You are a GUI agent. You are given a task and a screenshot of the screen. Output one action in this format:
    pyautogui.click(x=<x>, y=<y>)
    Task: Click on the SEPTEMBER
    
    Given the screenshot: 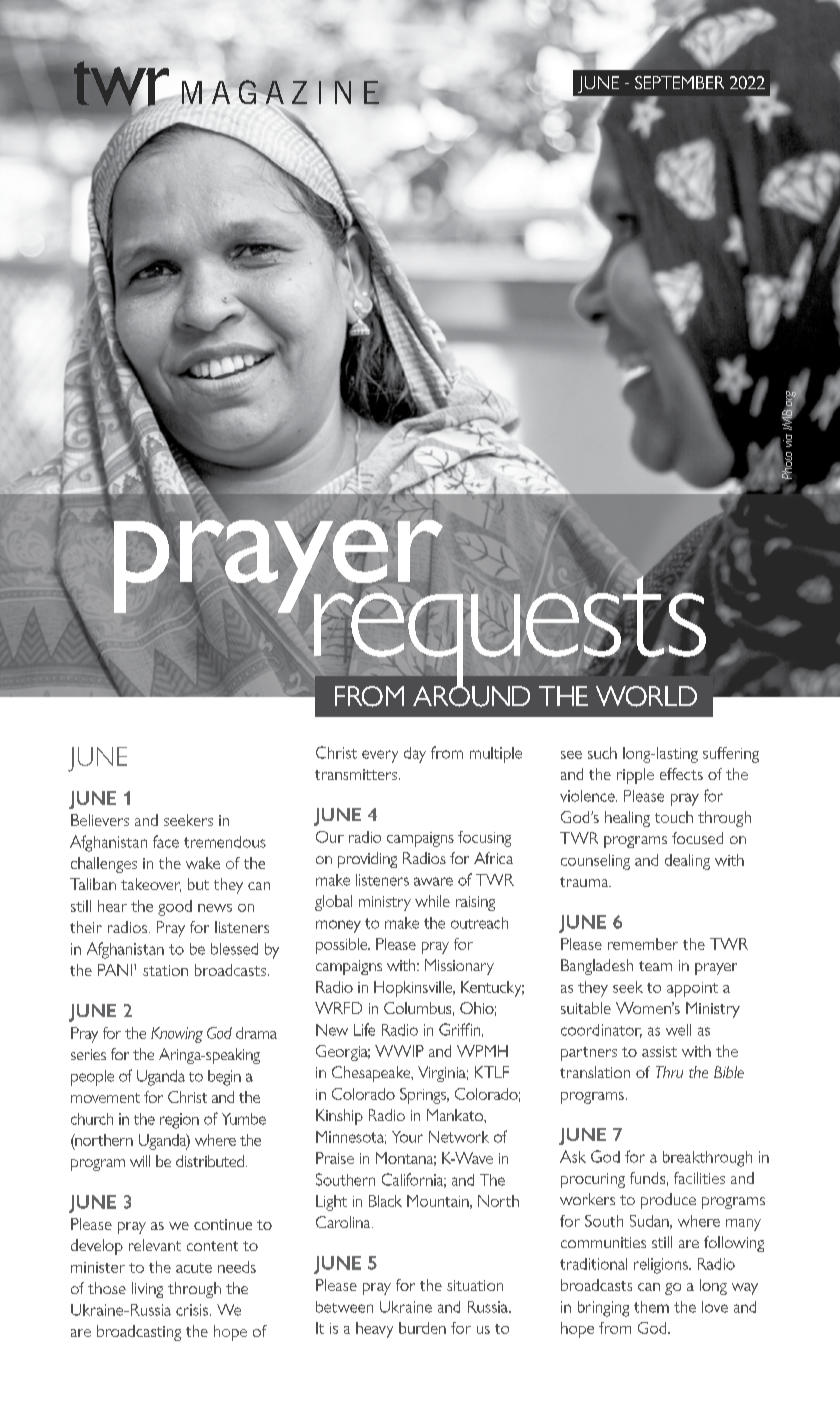 What is the action you would take?
    pyautogui.click(x=679, y=82)
